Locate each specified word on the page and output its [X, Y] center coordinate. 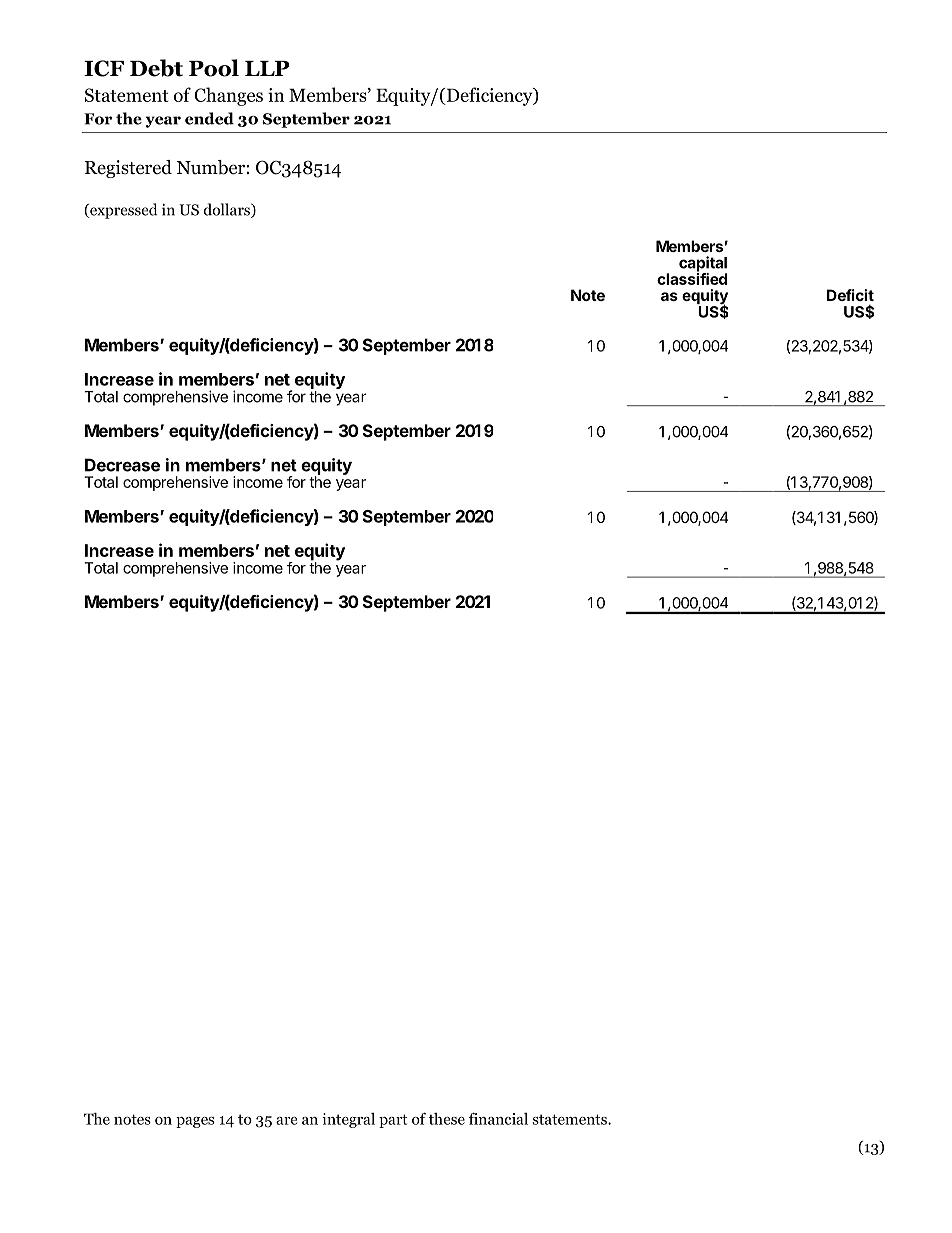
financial [498, 1119]
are [286, 1121]
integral [348, 1120]
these [447, 1119]
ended [209, 118]
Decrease [122, 465]
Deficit [850, 295]
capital [703, 265]
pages [195, 1122]
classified [692, 278]
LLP [267, 68]
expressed [122, 211]
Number [211, 167]
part [393, 1121]
